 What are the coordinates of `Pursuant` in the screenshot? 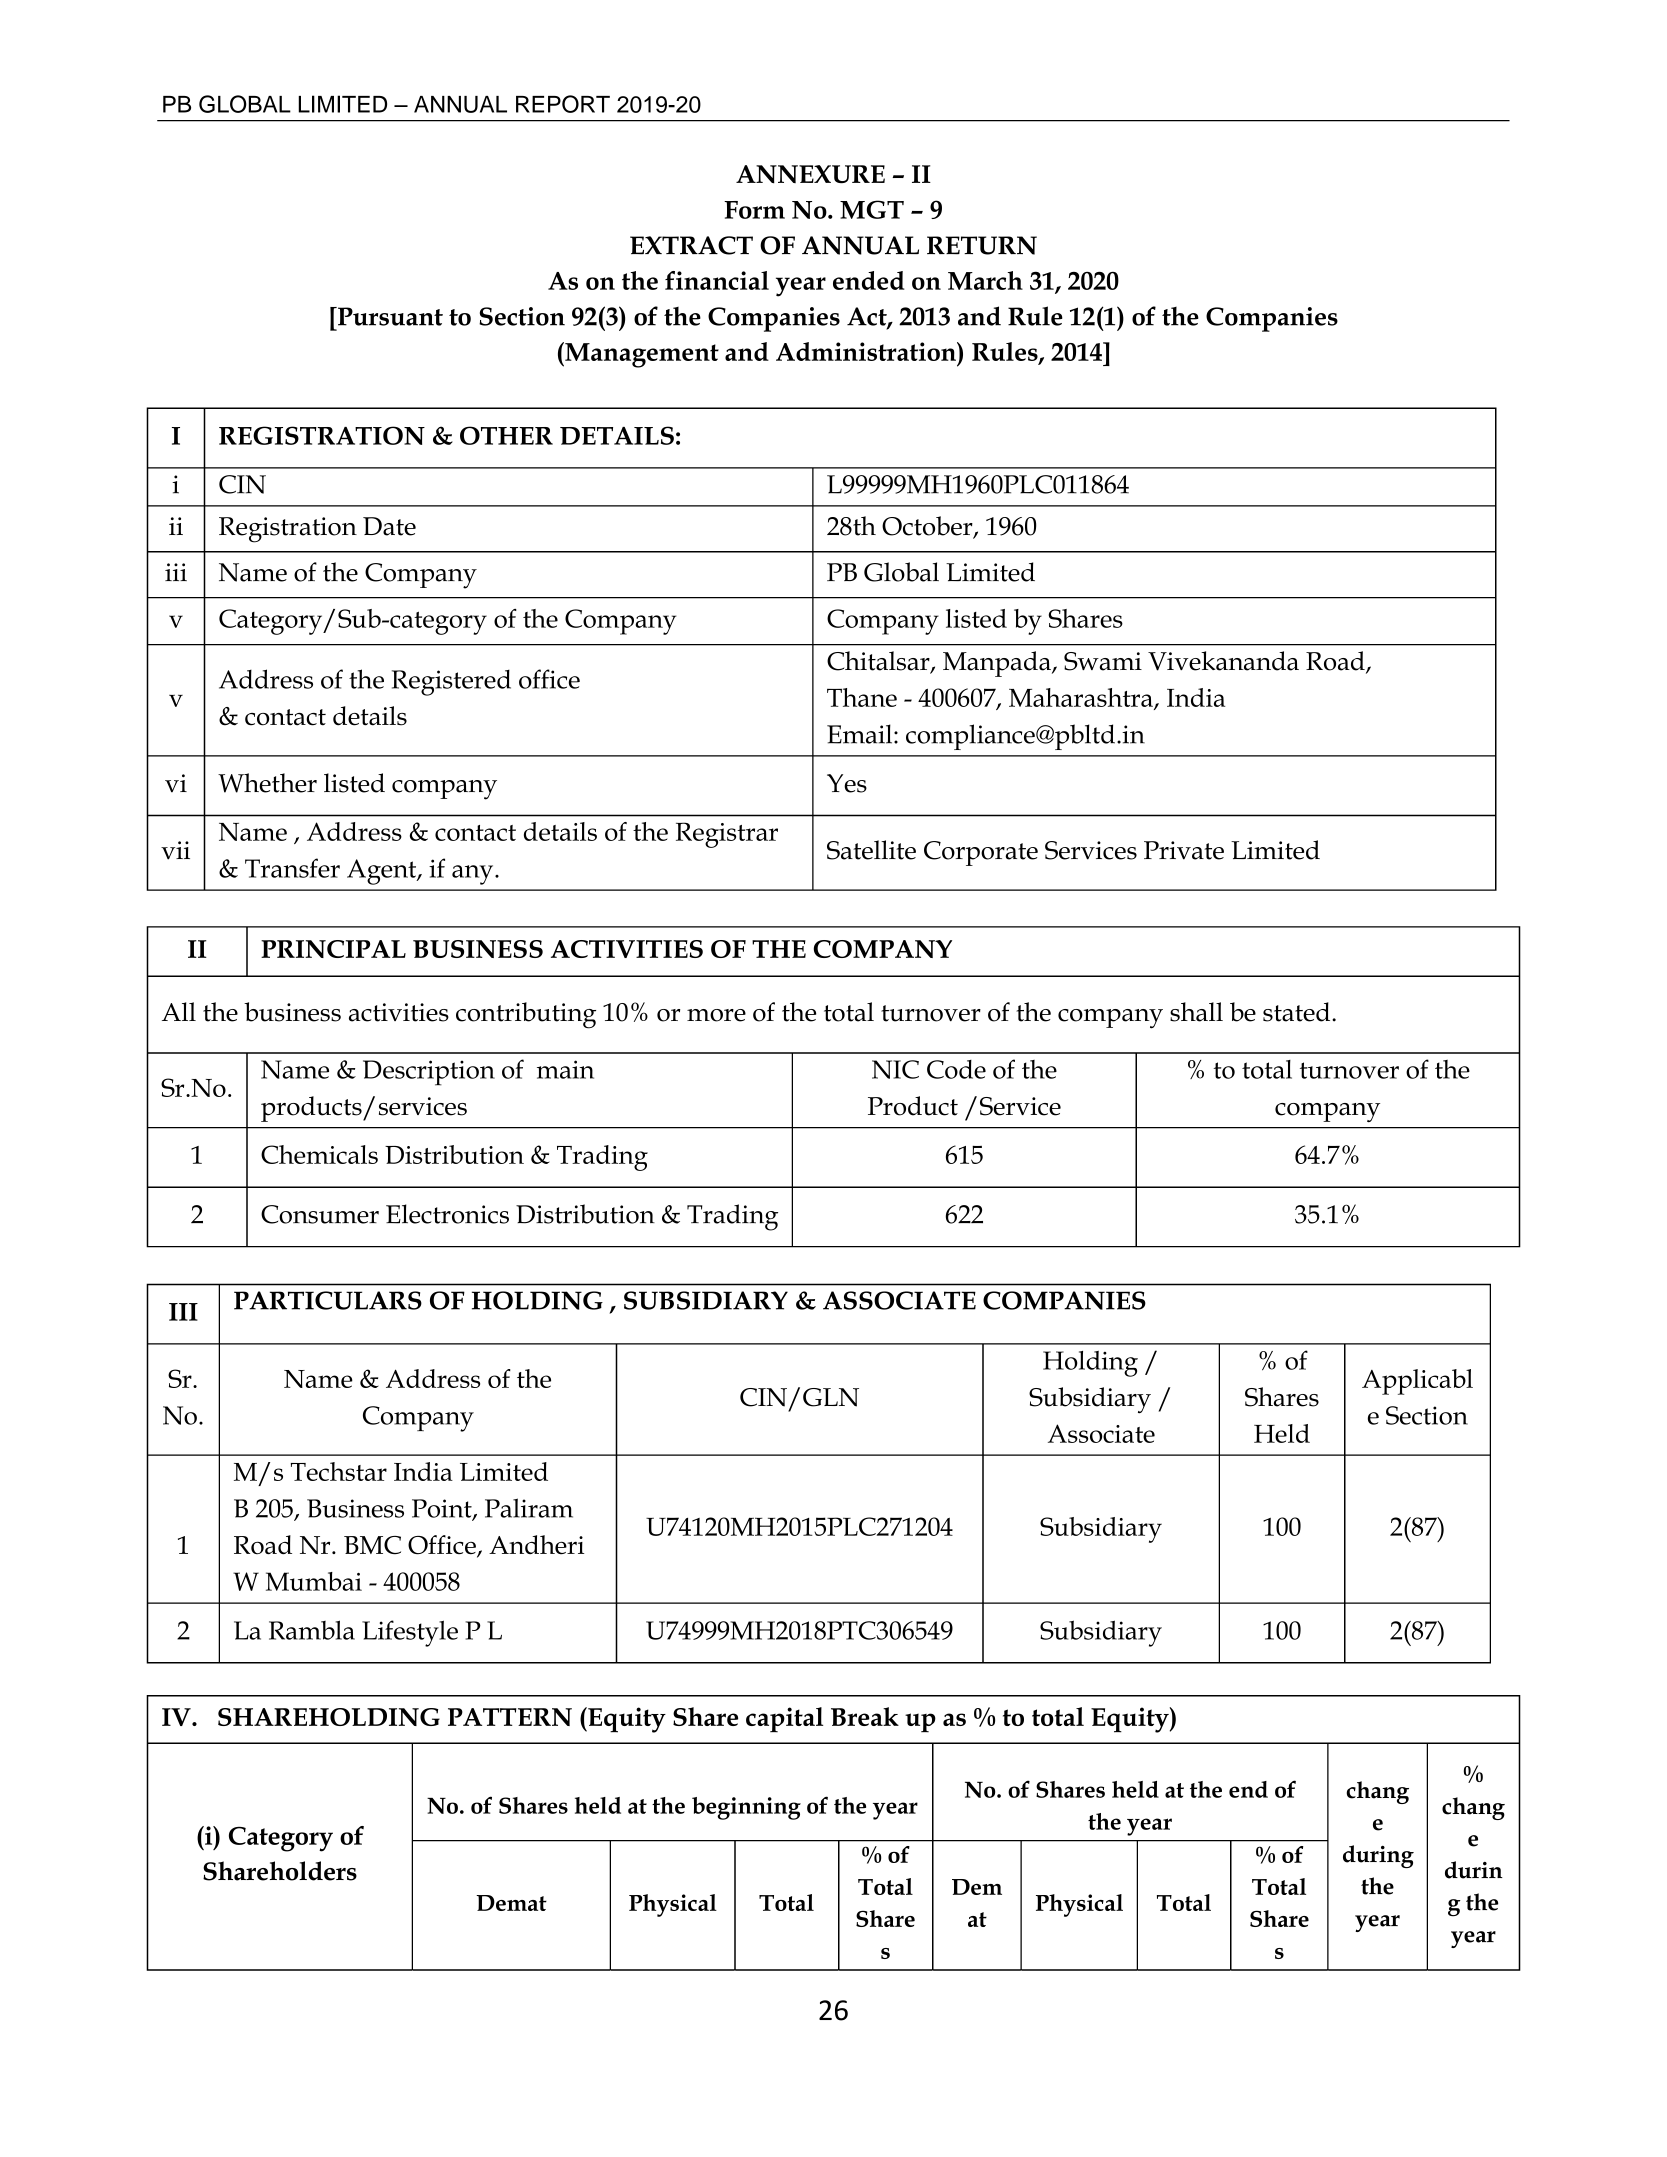 It's located at (389, 316).
